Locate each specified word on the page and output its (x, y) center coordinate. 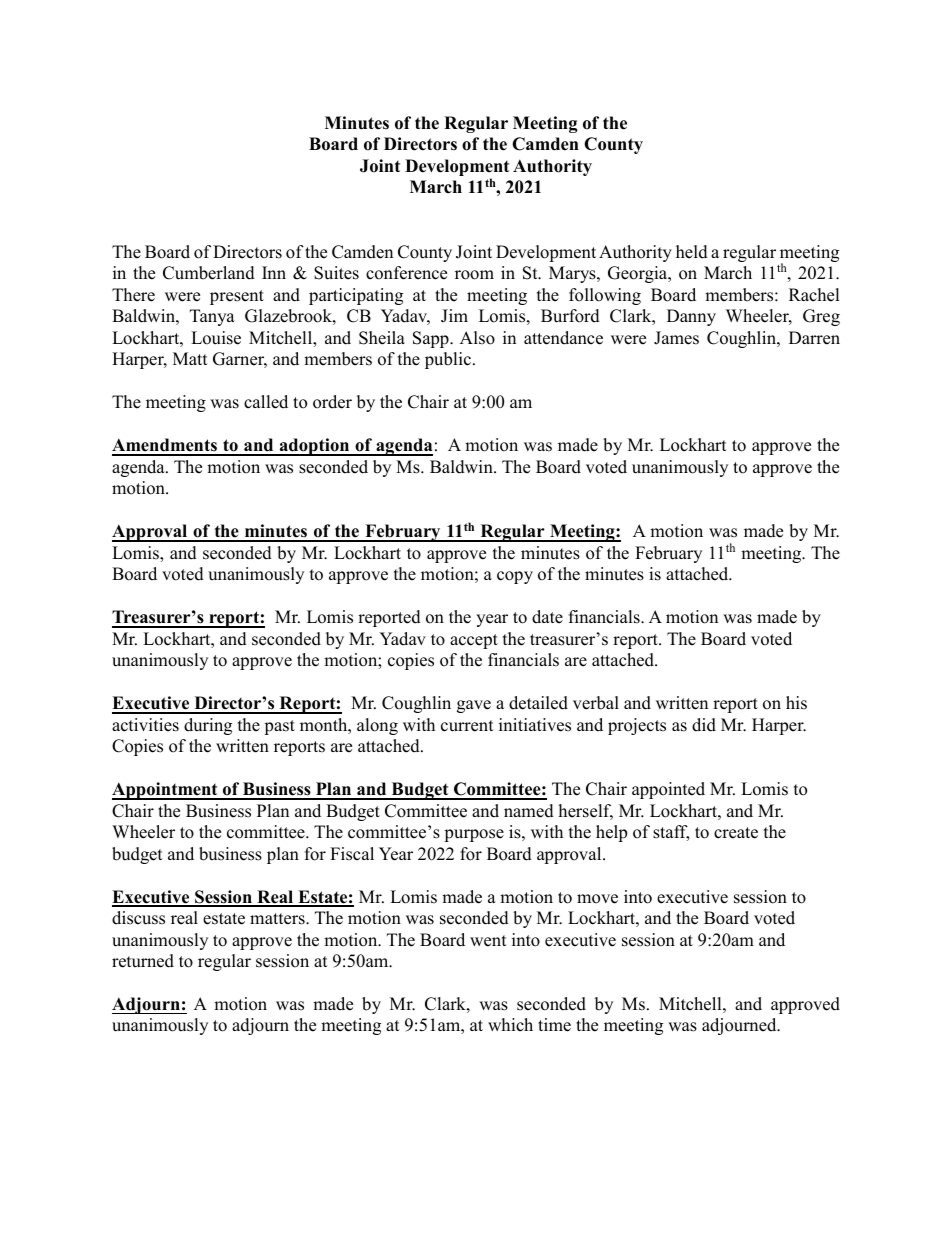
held (692, 252)
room (474, 275)
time (554, 1025)
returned (143, 961)
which (510, 1025)
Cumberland (209, 273)
